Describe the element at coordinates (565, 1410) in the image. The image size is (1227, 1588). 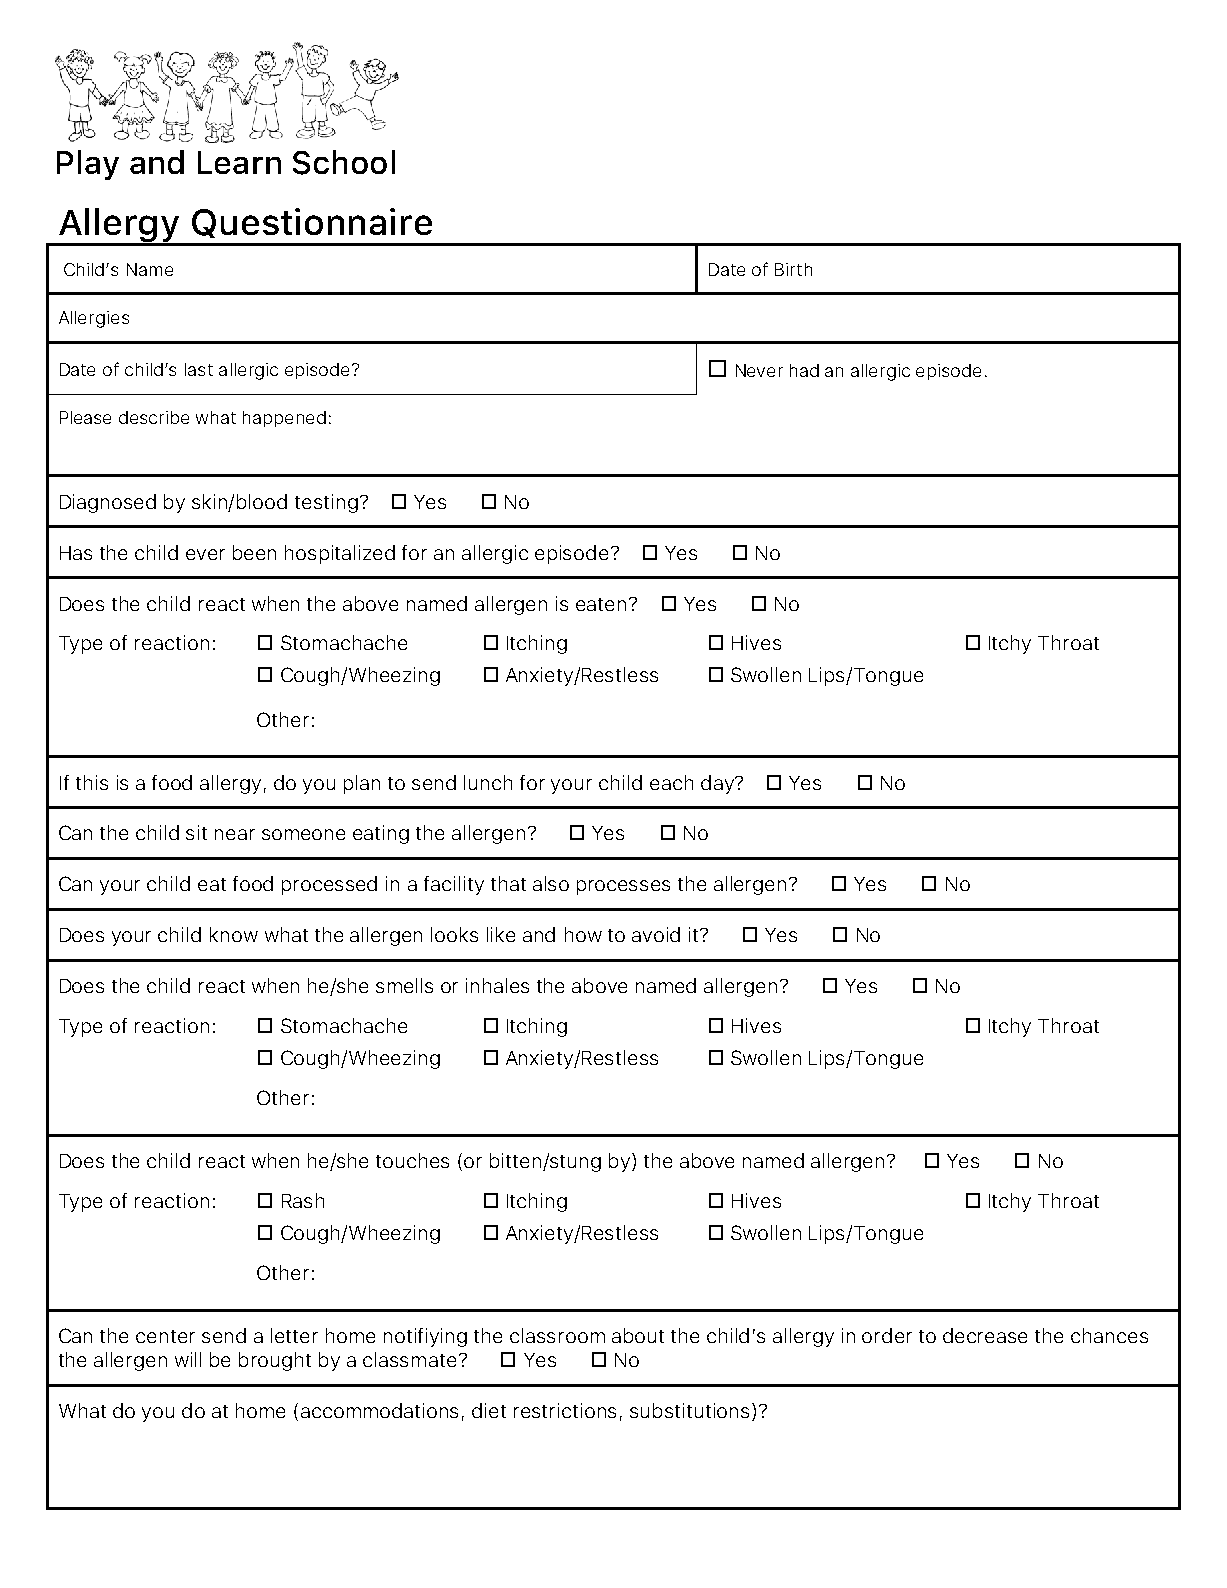
I see `restrictions` at that location.
